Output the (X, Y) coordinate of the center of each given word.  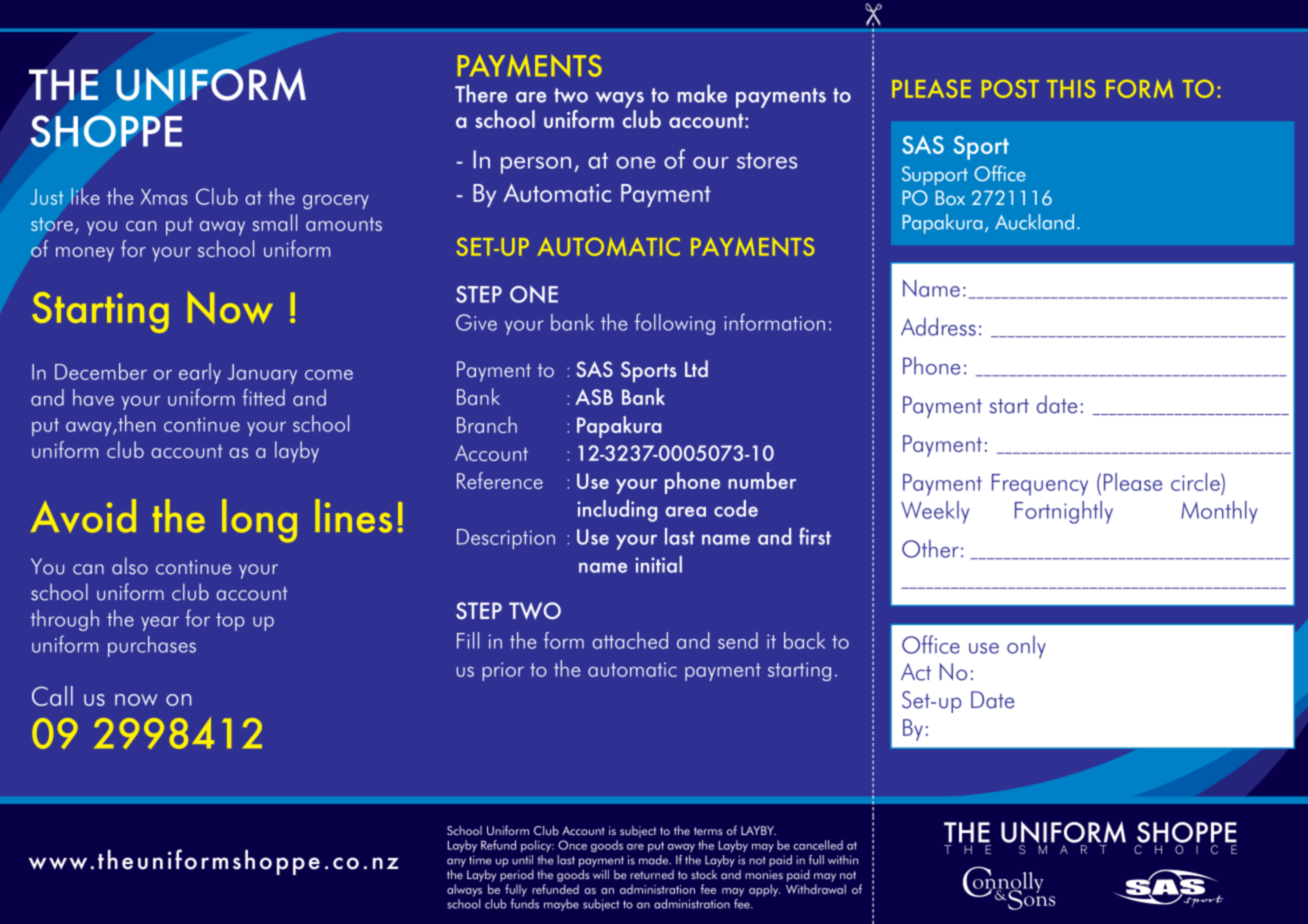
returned (652, 874)
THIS (1071, 89)
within (843, 859)
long (259, 521)
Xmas (164, 197)
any (456, 862)
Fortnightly (1064, 512)
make (702, 93)
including (617, 511)
